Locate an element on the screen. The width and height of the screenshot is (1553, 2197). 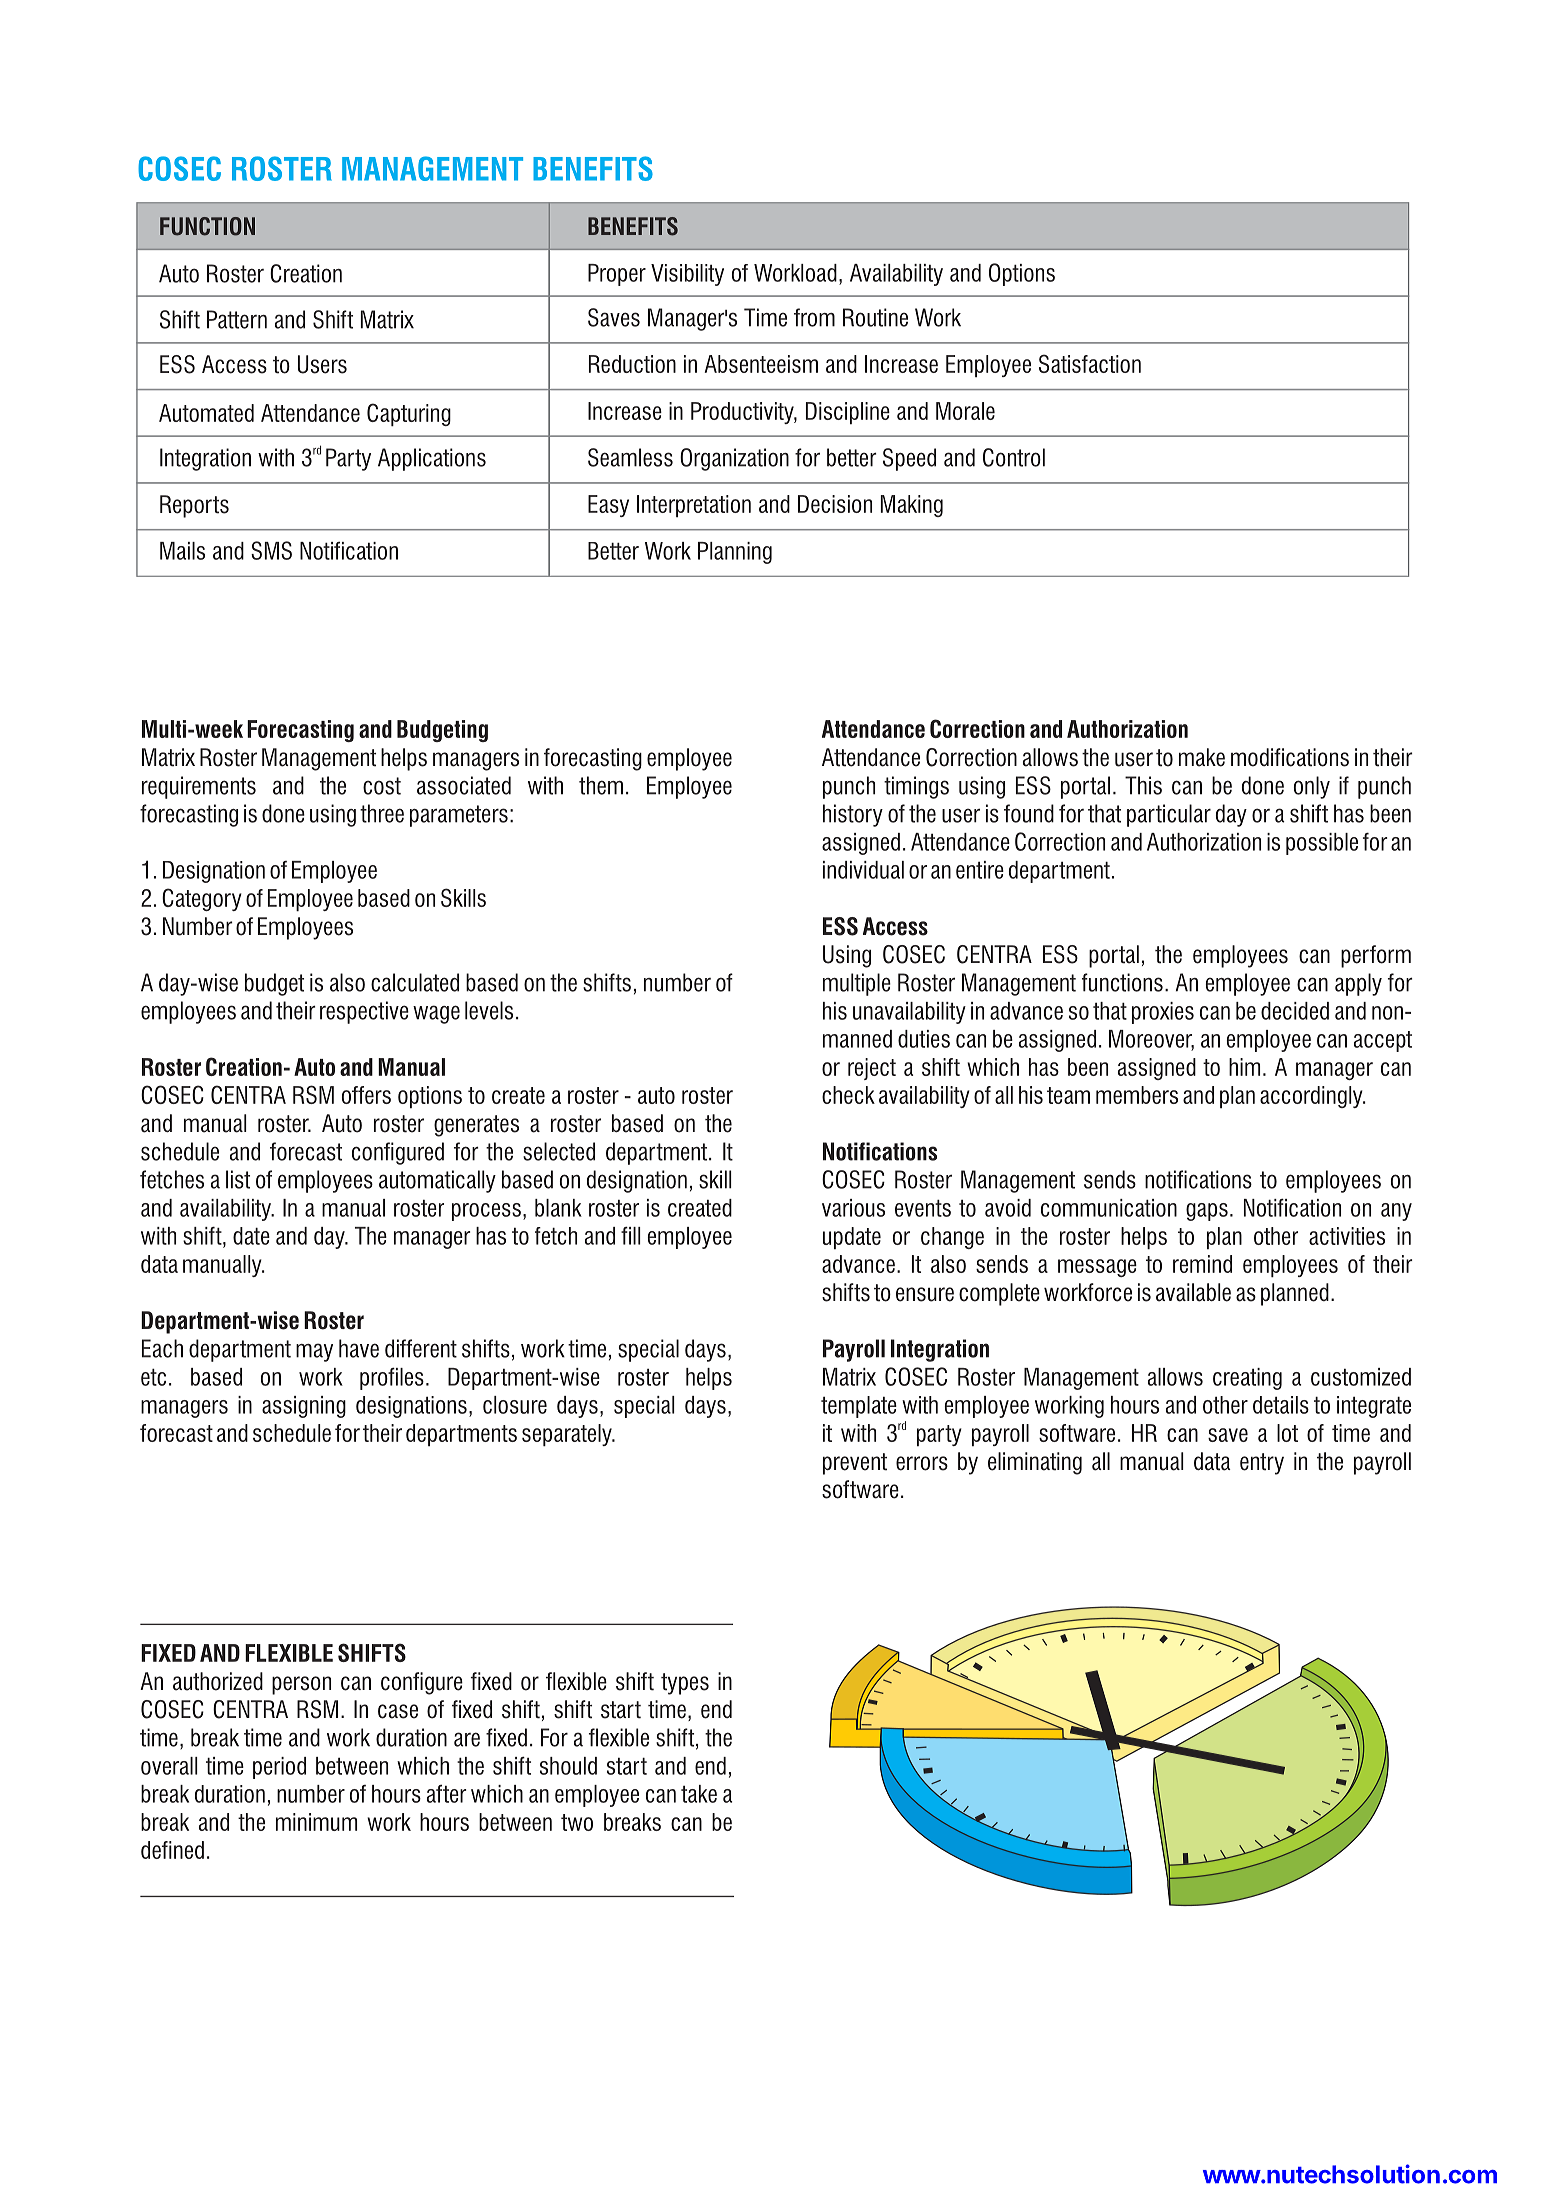
from is located at coordinates (814, 317).
